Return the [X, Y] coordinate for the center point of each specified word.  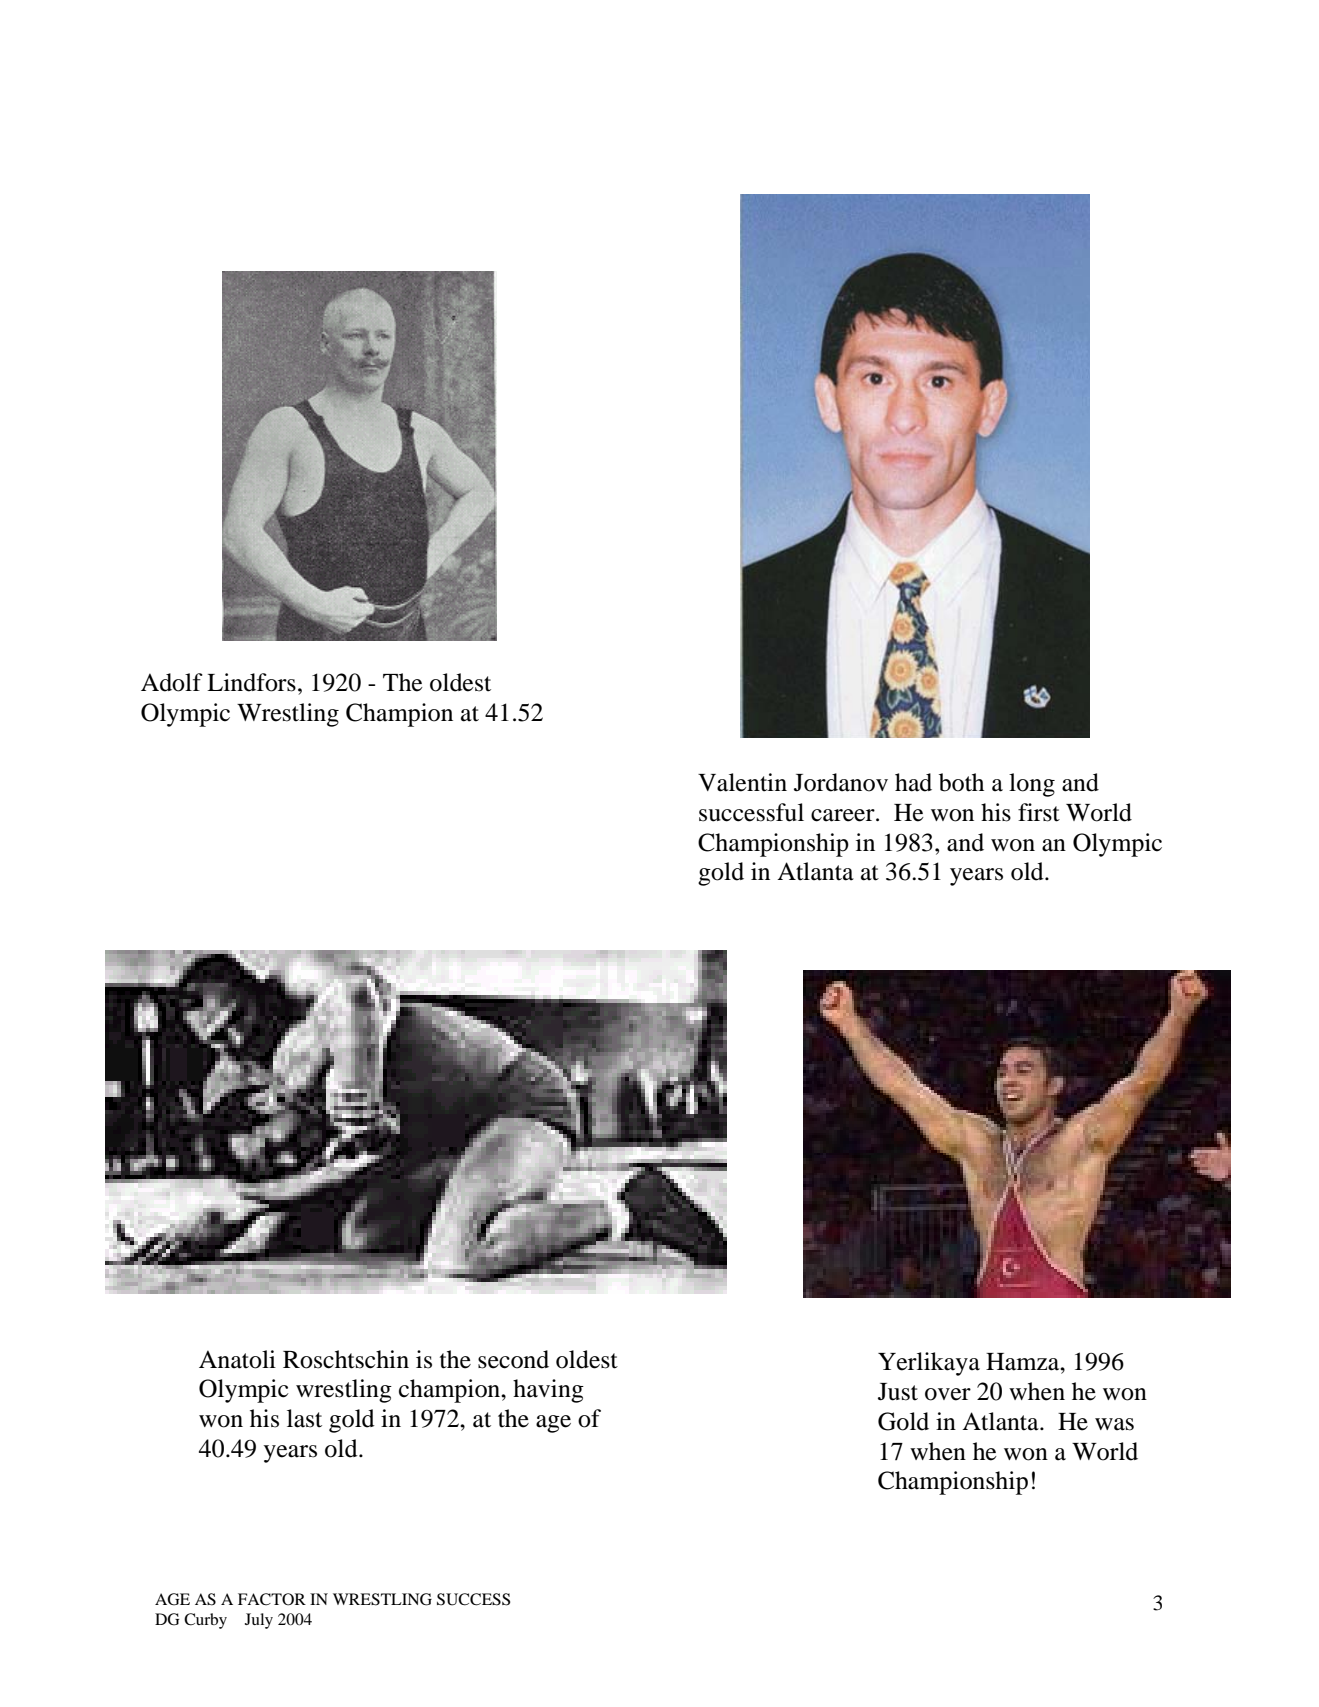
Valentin [742, 782]
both [961, 782]
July [259, 1621]
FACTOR [272, 1599]
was [1114, 1424]
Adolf [172, 682]
